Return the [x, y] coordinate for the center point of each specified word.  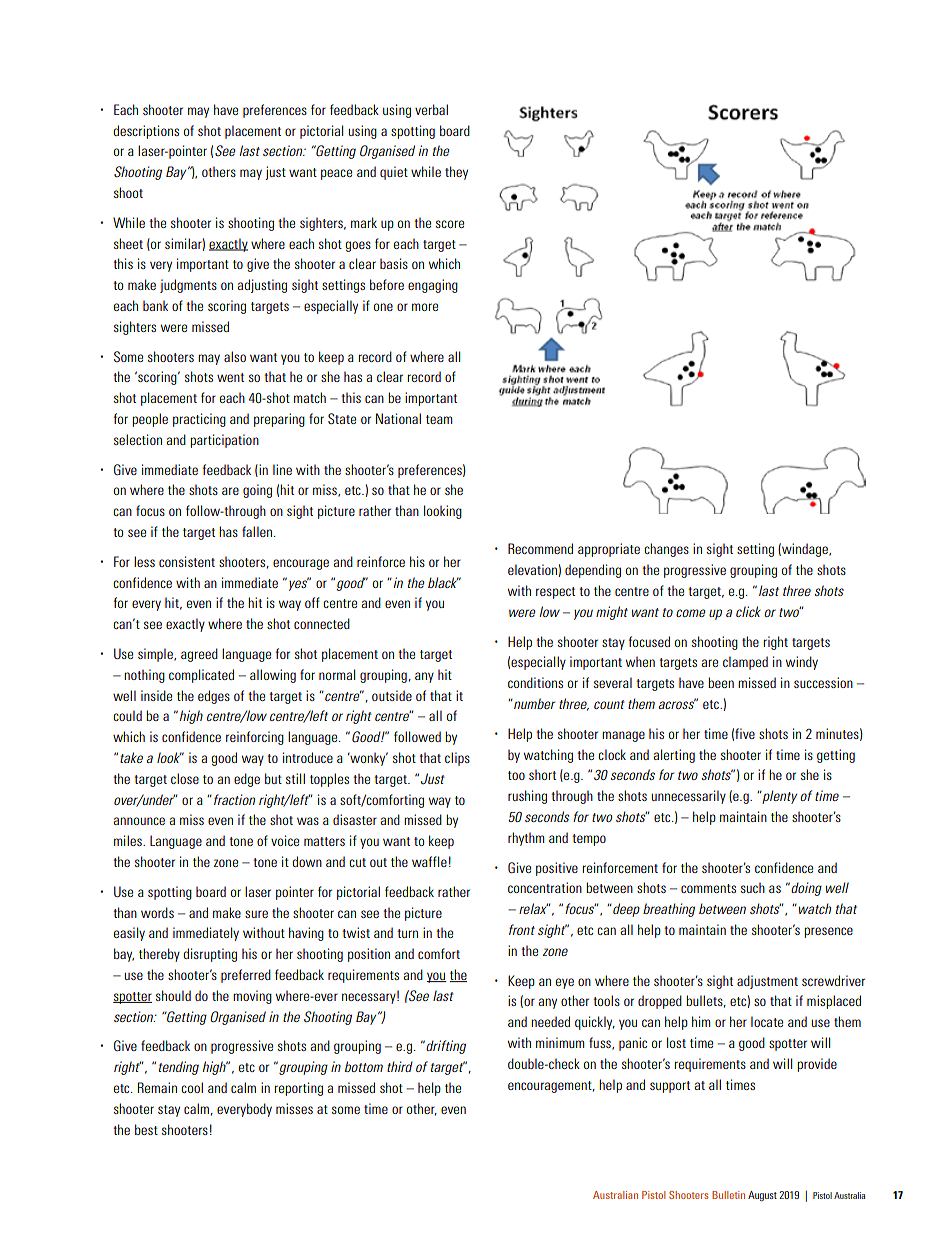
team [439, 419]
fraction [234, 799]
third [400, 1066]
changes [666, 550]
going [257, 491]
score [450, 224]
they [456, 173]
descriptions [146, 132]
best [146, 1129]
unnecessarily [689, 797]
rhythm [526, 839]
